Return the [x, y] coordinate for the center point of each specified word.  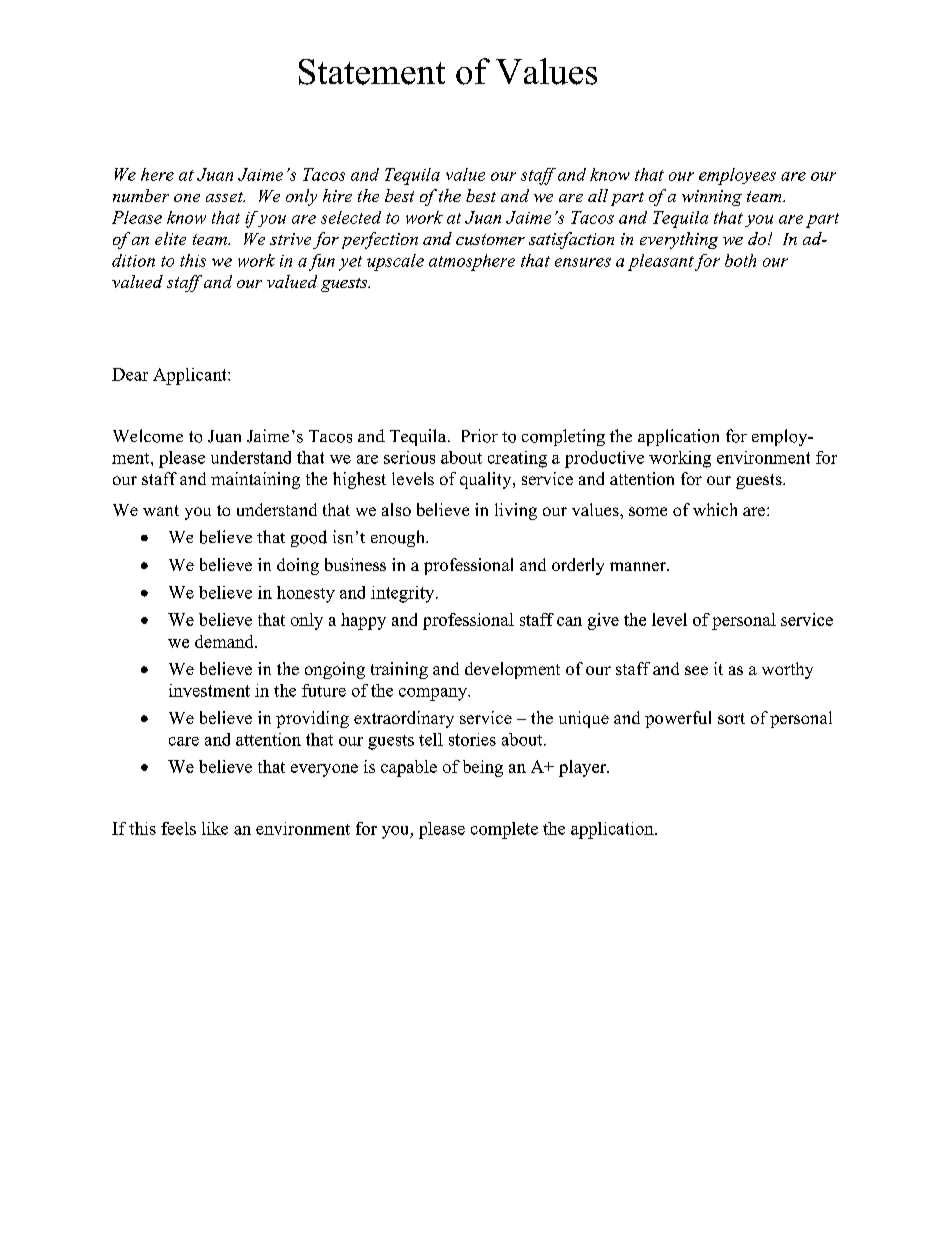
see [696, 670]
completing [563, 437]
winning [712, 198]
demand [225, 641]
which [715, 509]
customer [490, 239]
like [215, 828]
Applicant [191, 376]
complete [504, 830]
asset [225, 197]
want [161, 510]
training [399, 670]
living [516, 511]
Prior [480, 436]
